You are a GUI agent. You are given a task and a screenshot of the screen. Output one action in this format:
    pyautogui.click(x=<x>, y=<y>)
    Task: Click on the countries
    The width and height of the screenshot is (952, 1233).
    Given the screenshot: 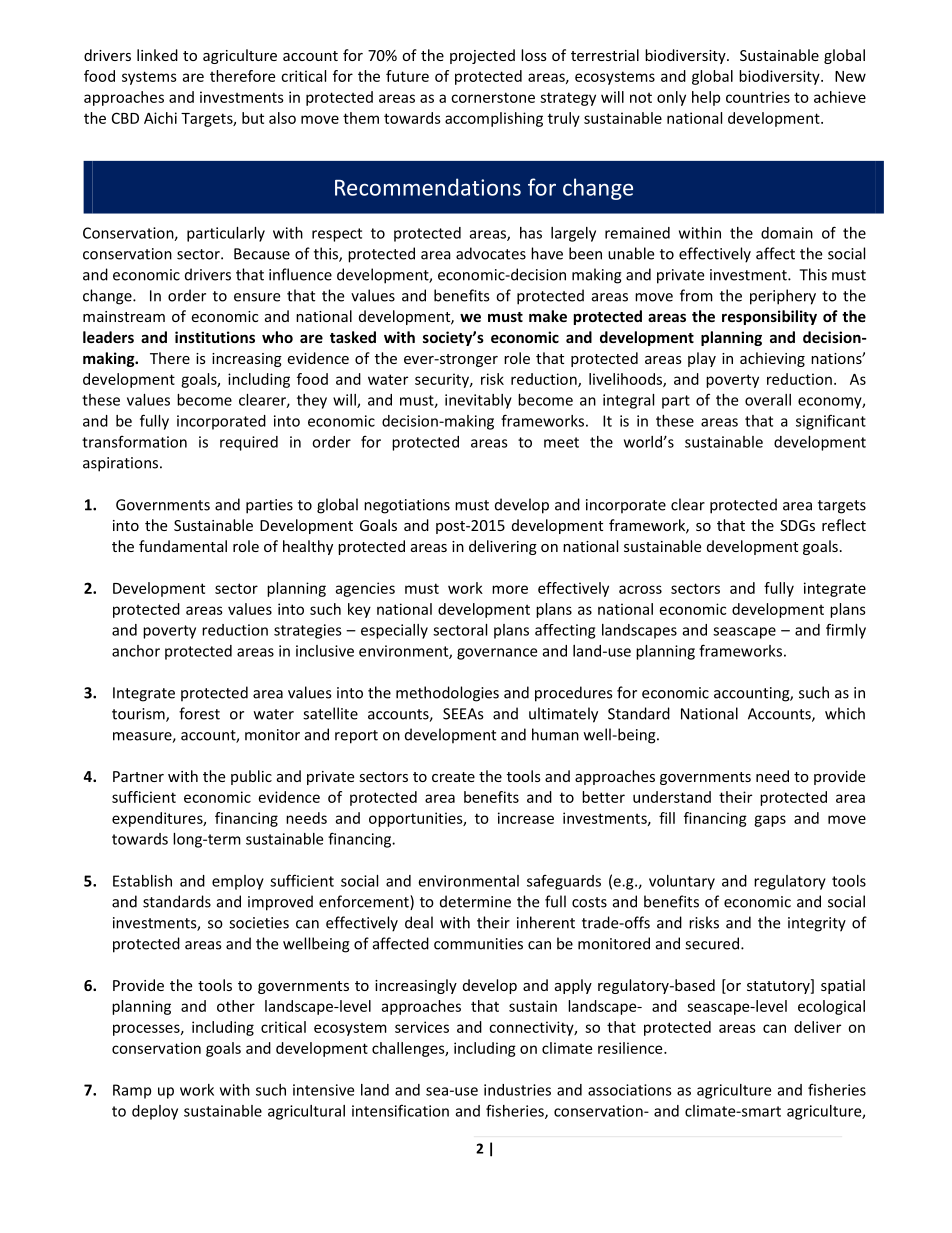 What is the action you would take?
    pyautogui.click(x=758, y=97)
